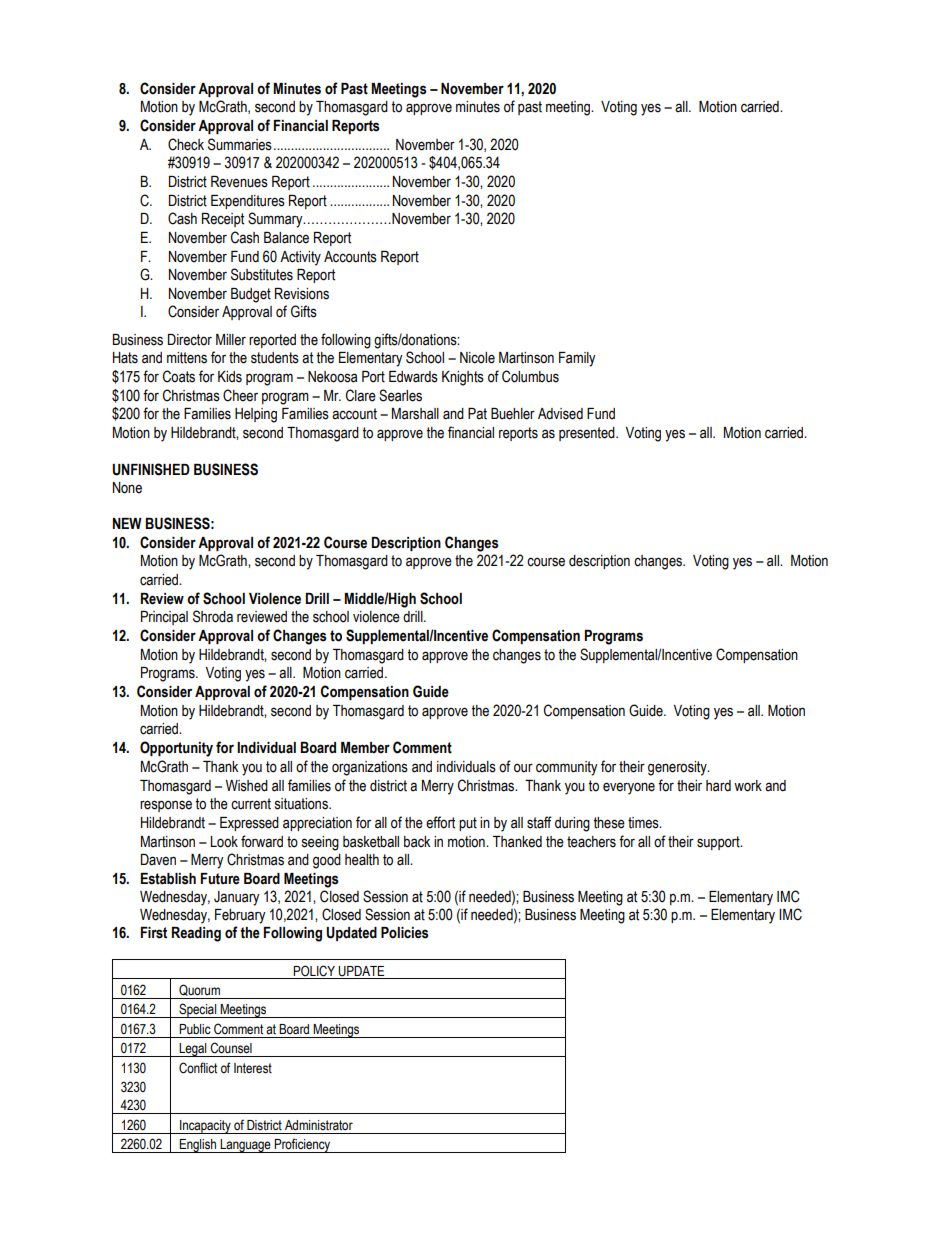 This screenshot has width=952, height=1233. What do you see at coordinates (196, 934) in the screenshot?
I see `Reading` at bounding box center [196, 934].
